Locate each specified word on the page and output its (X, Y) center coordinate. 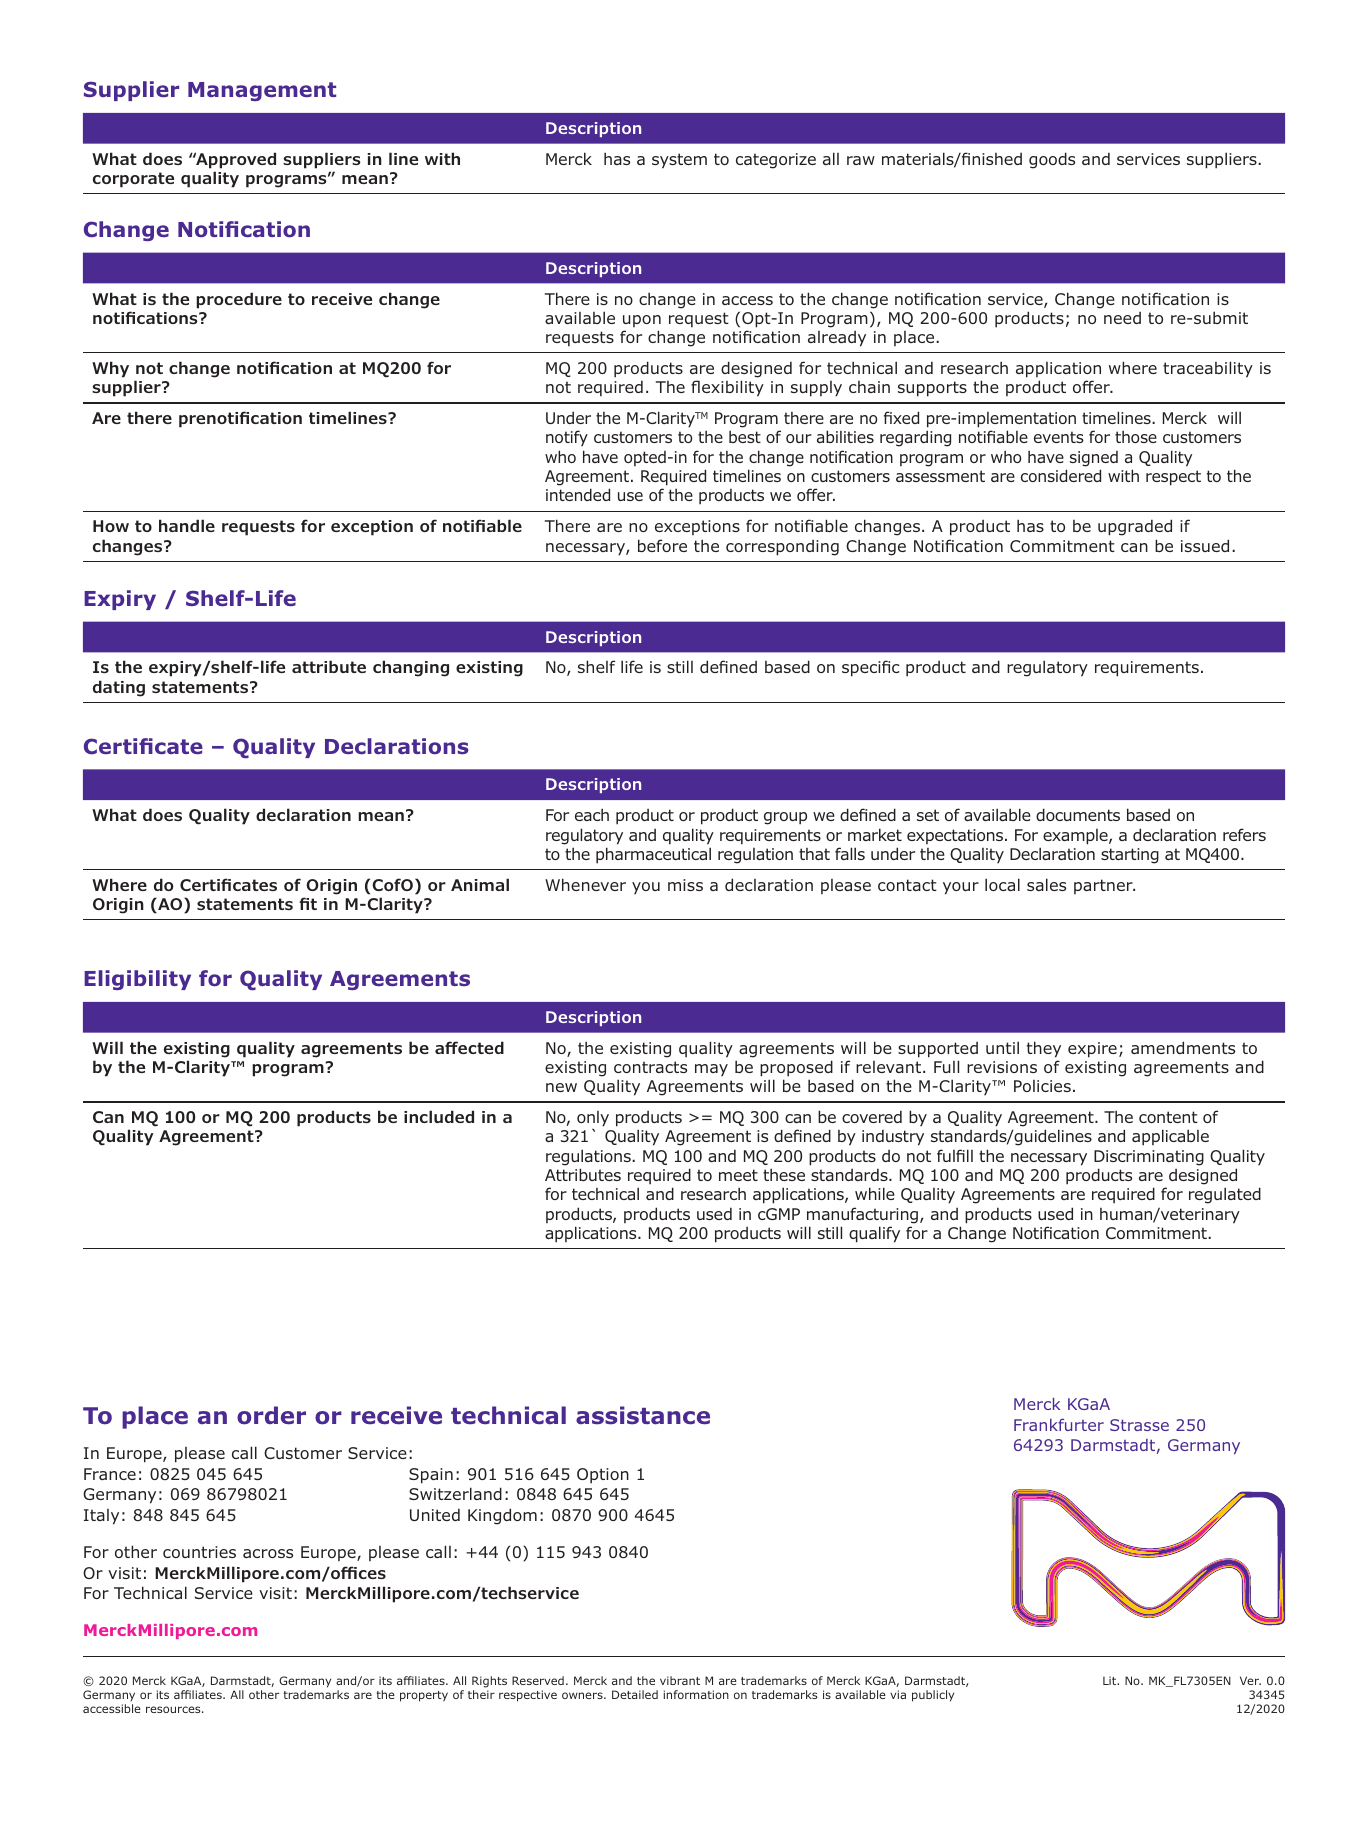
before (662, 545)
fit (308, 903)
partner (1104, 886)
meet (738, 1175)
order (271, 1415)
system (679, 161)
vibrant (680, 1680)
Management (262, 91)
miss (685, 885)
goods (1052, 160)
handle (187, 525)
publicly (933, 1696)
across (268, 1553)
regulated (1225, 1195)
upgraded (1135, 527)
